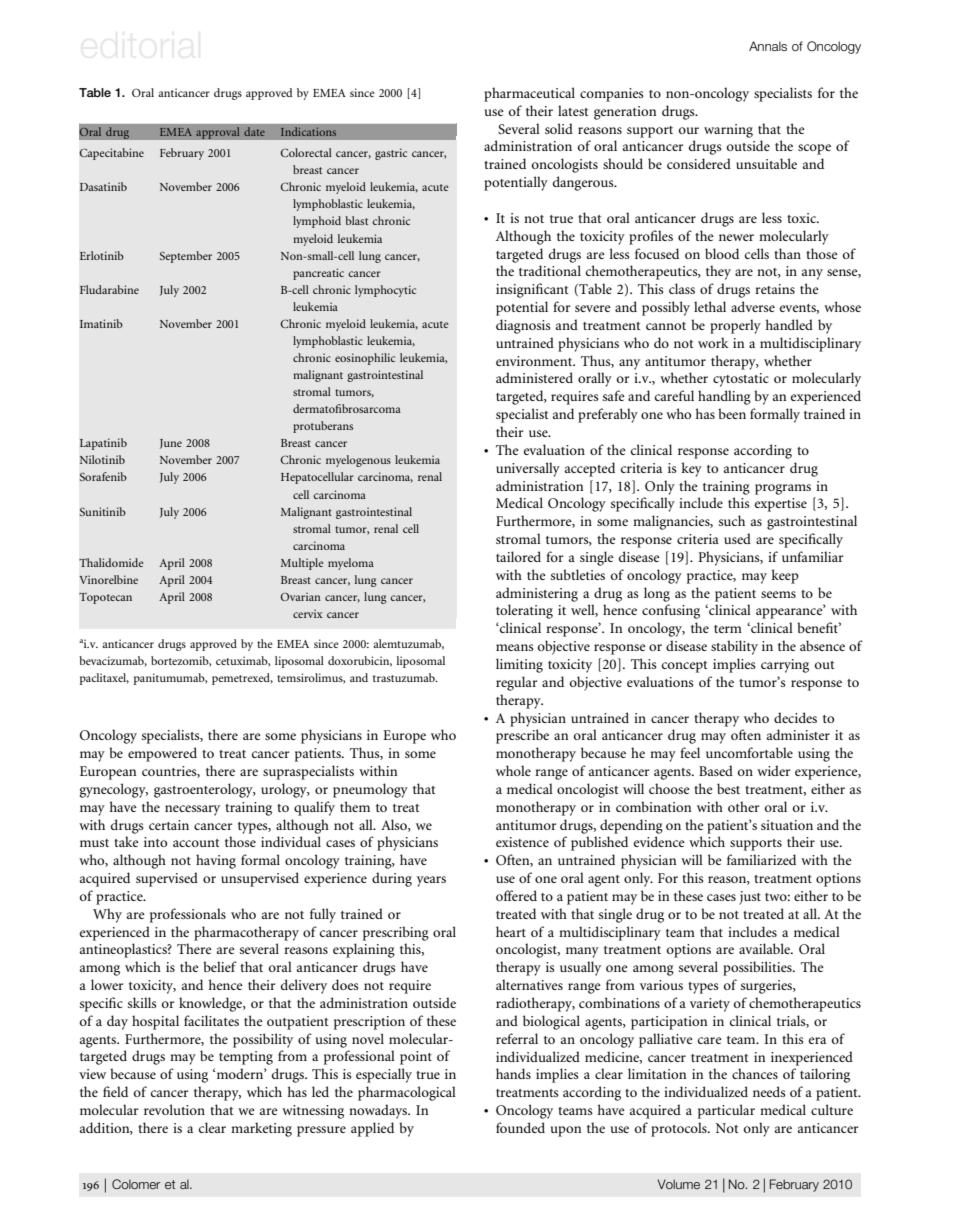  What do you see at coordinates (726, 1111) in the screenshot?
I see `particular` at bounding box center [726, 1111].
